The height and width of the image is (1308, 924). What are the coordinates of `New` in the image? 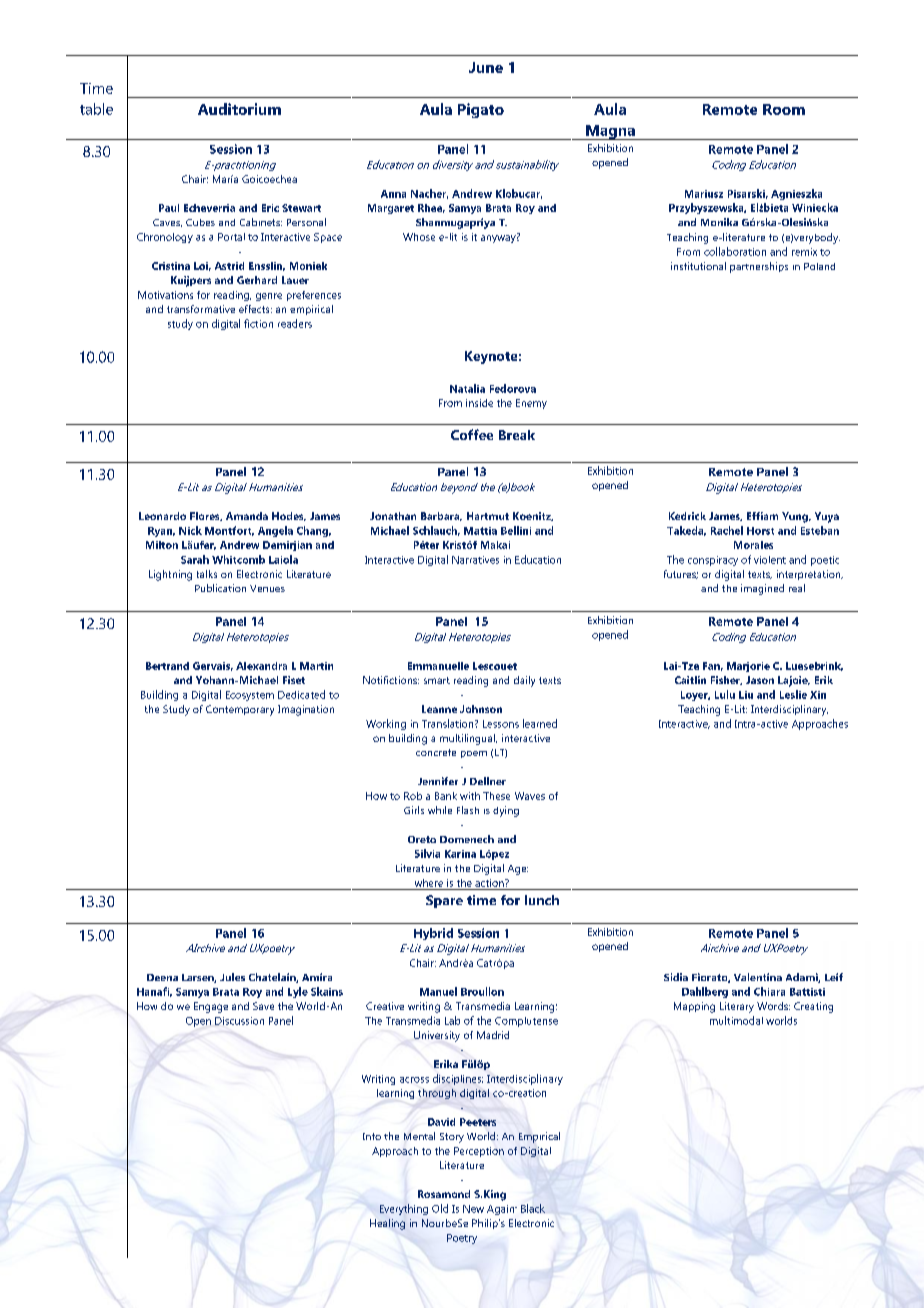 It's located at (473, 1209).
